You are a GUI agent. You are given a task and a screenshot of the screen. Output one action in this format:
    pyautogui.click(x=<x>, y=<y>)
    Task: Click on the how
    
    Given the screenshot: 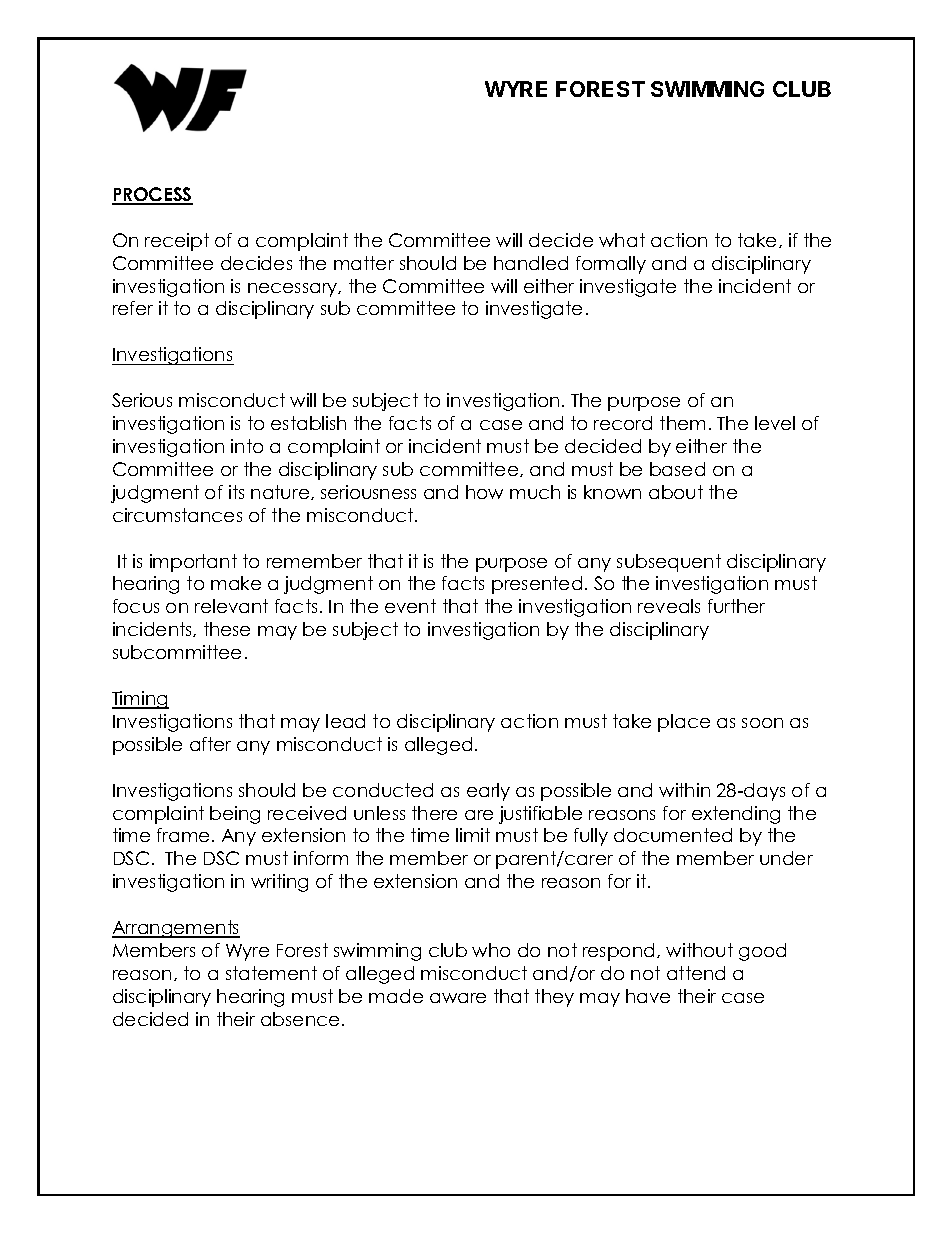 What is the action you would take?
    pyautogui.click(x=484, y=492)
